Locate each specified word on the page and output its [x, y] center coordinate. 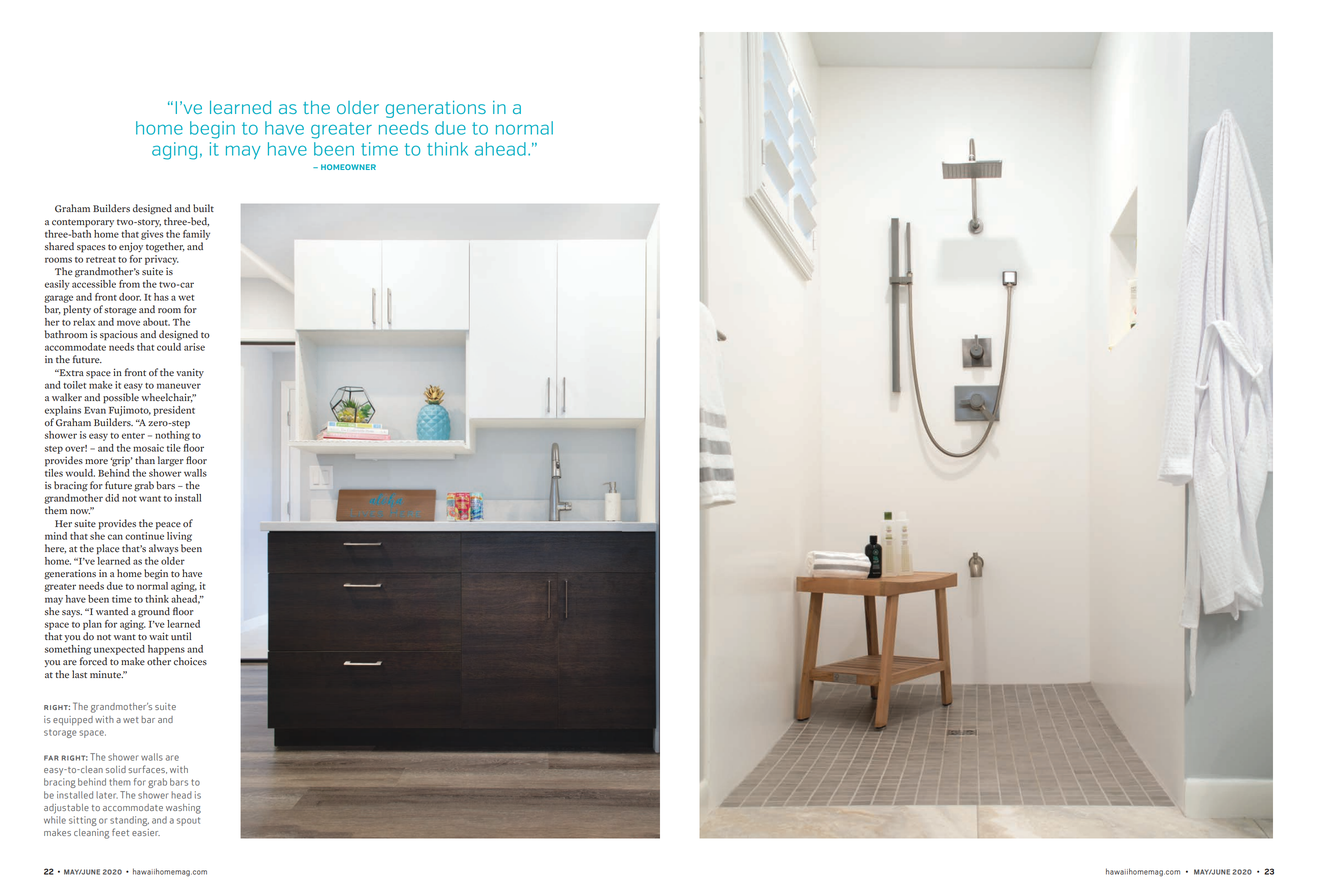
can [115, 537]
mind [56, 536]
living [179, 537]
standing [129, 821]
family [196, 235]
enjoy [131, 247]
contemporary [83, 223]
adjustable [66, 809]
